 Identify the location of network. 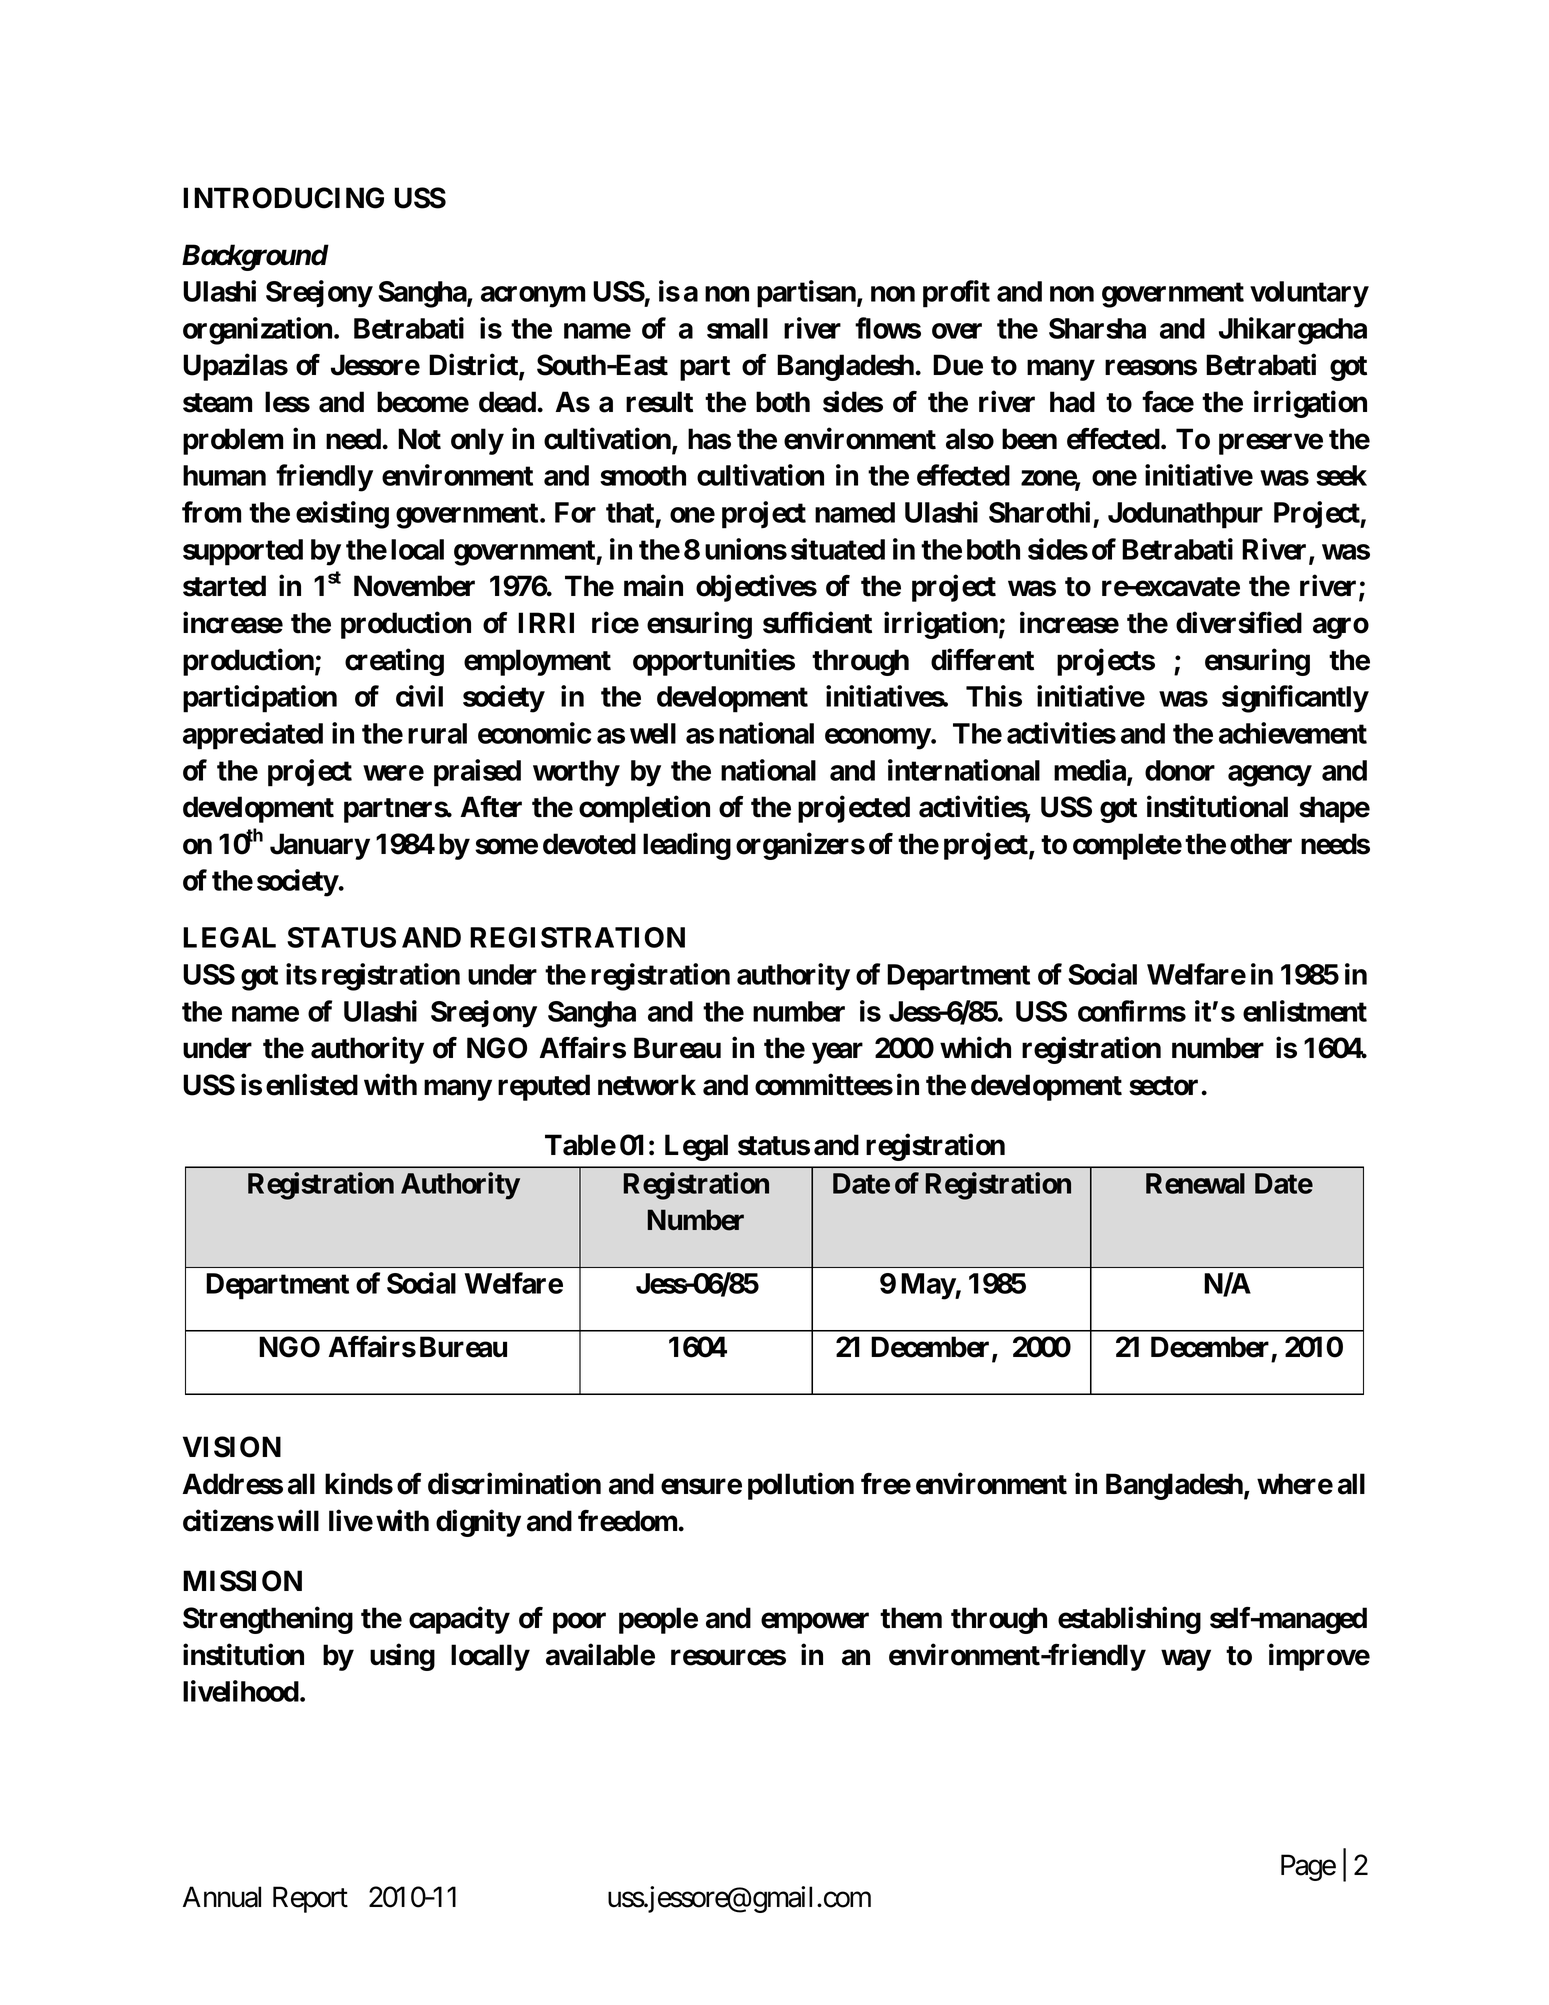
(647, 1085).
